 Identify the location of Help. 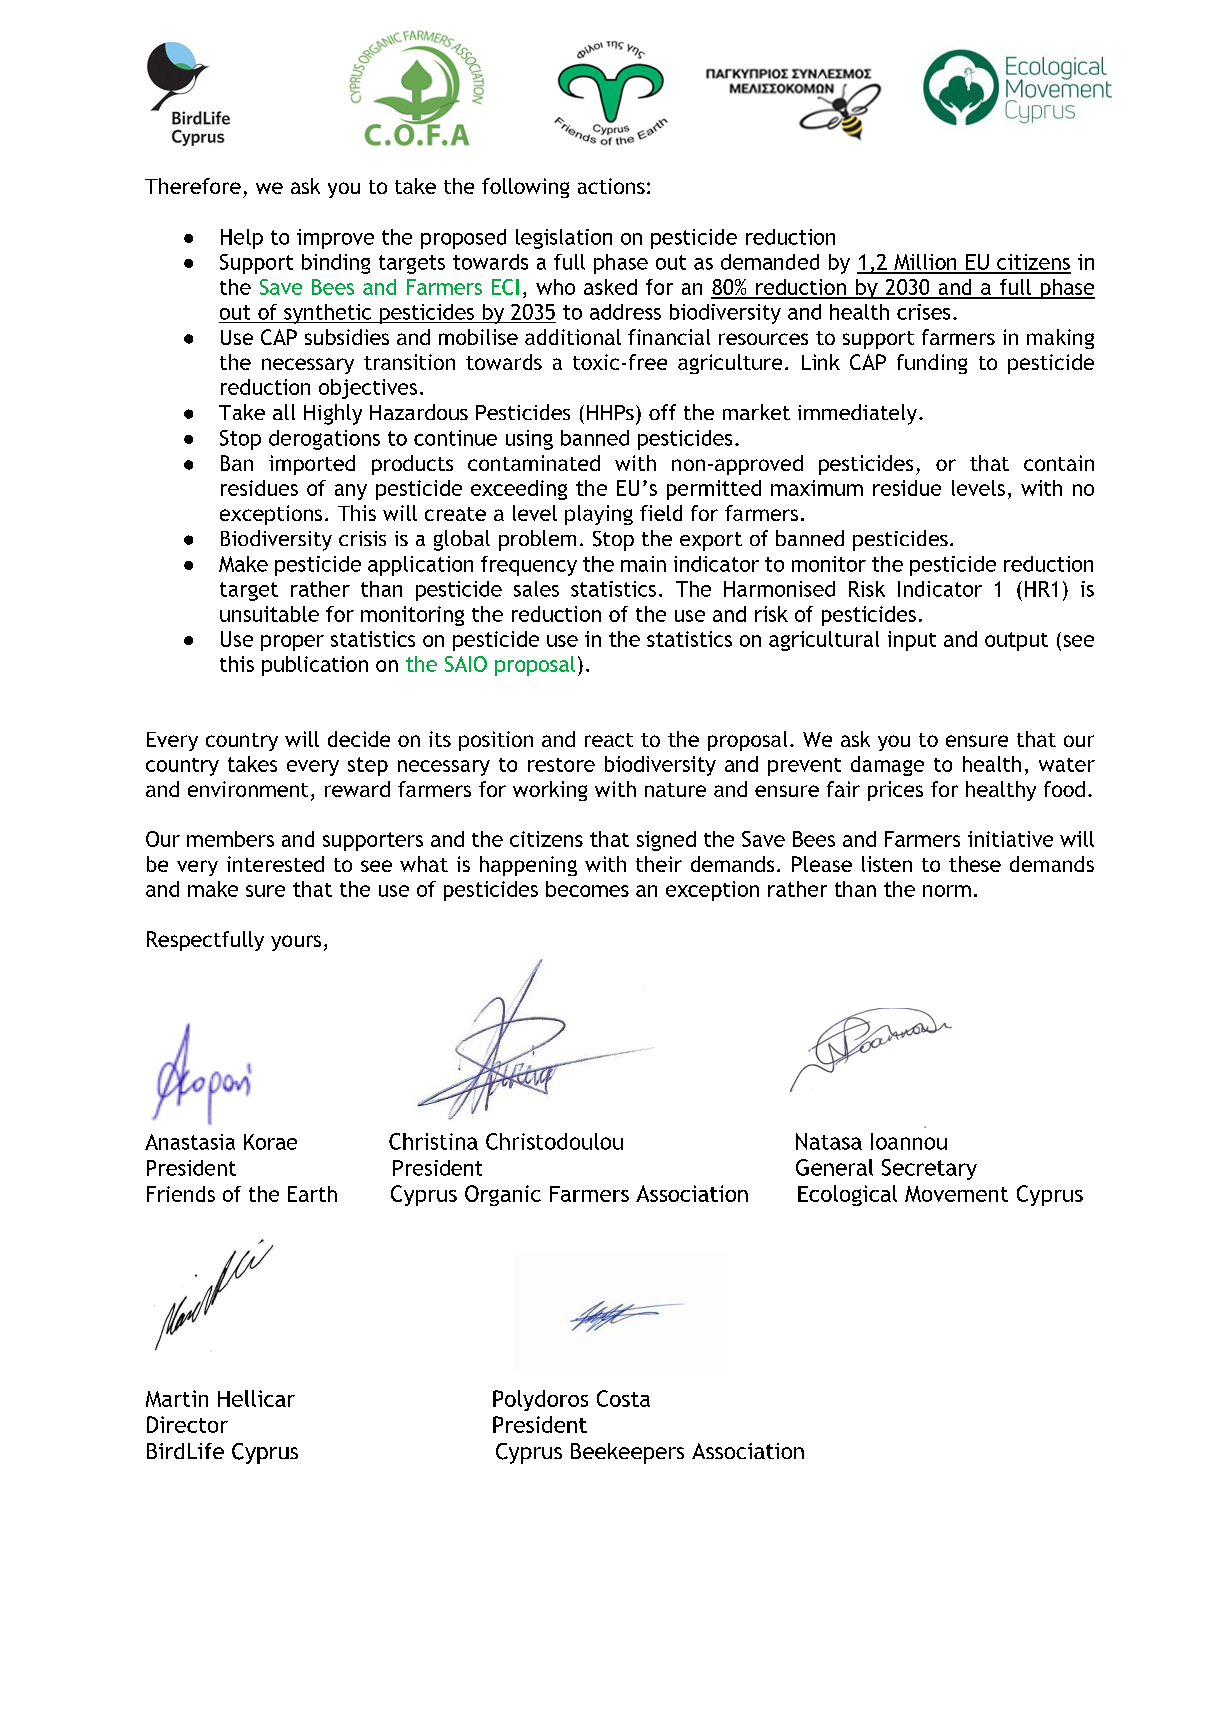
(242, 239).
